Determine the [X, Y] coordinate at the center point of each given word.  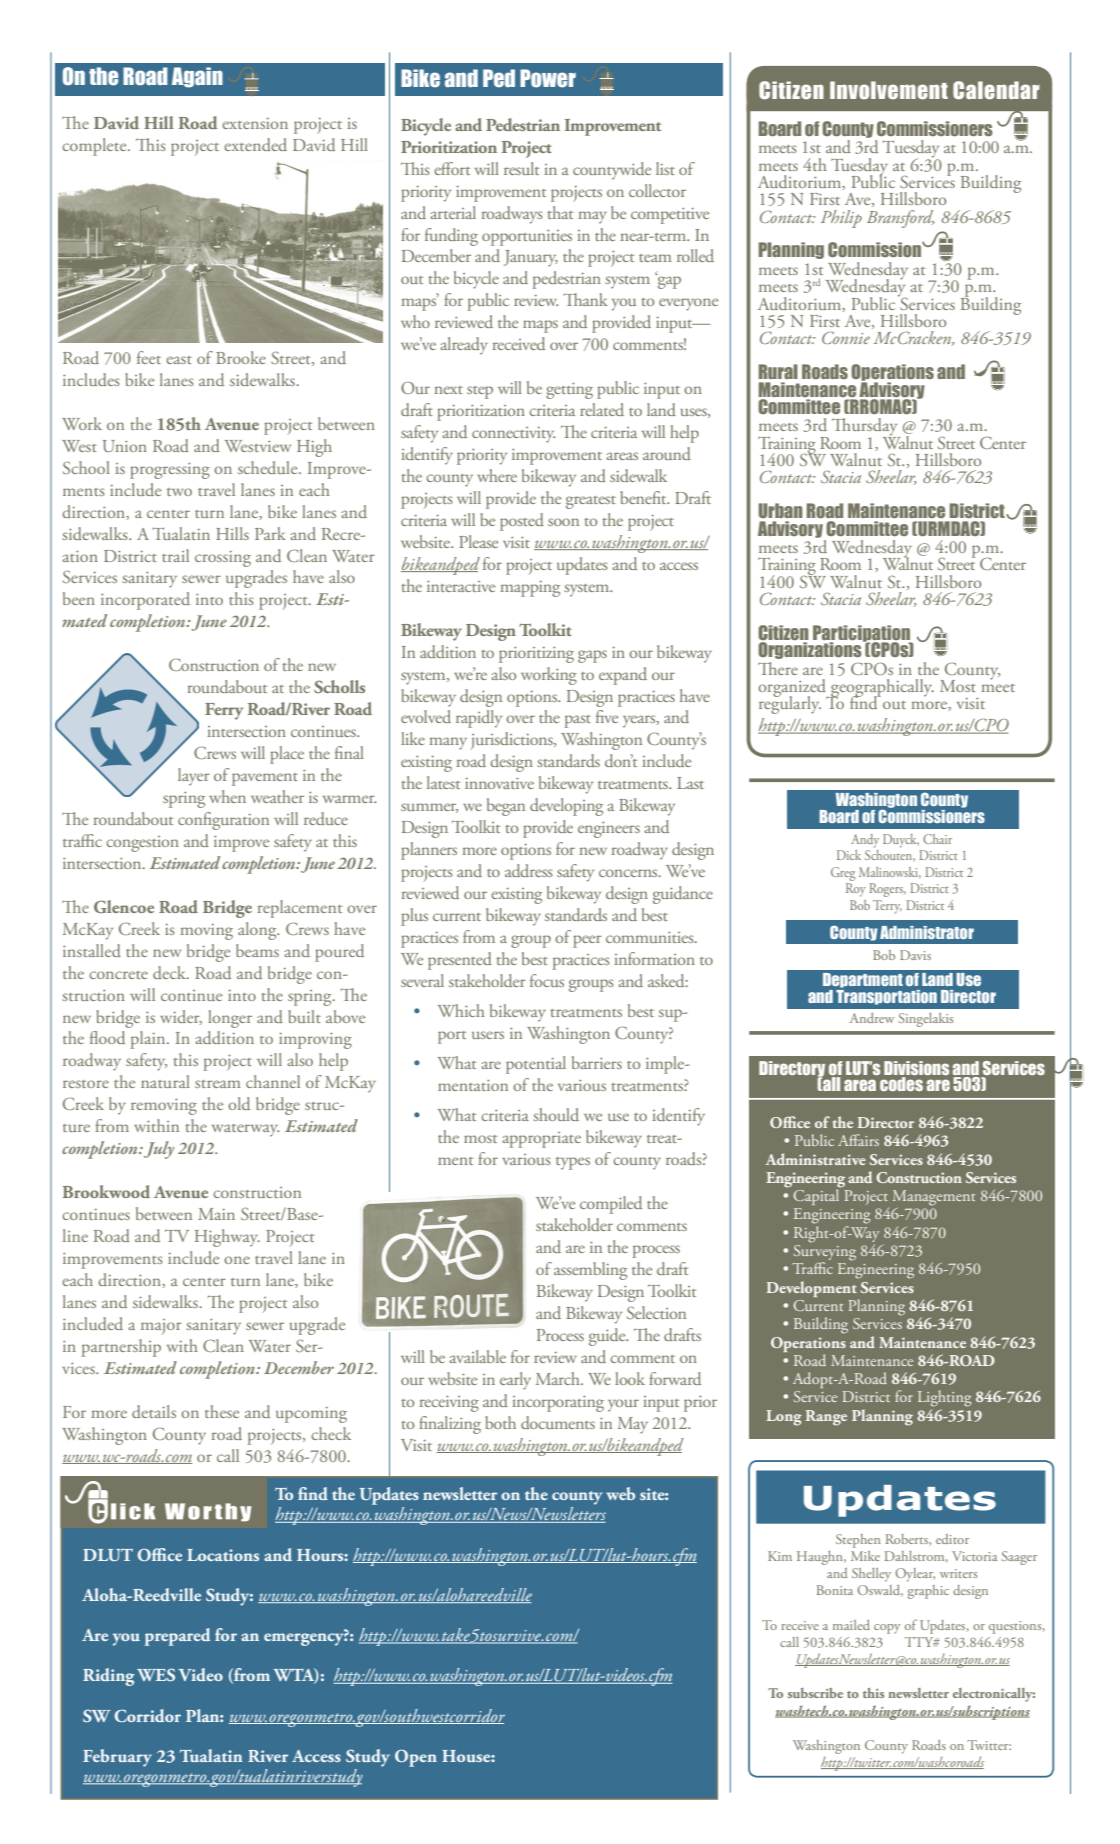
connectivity [513, 435]
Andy [865, 841]
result [521, 168]
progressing [170, 470]
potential [536, 1065]
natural [165, 1081]
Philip [841, 219]
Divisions [916, 1069]
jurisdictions [513, 741]
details [154, 1411]
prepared [178, 1637]
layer [194, 777]
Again [197, 77]
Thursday [866, 428]
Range [826, 1418]
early [515, 1381]
